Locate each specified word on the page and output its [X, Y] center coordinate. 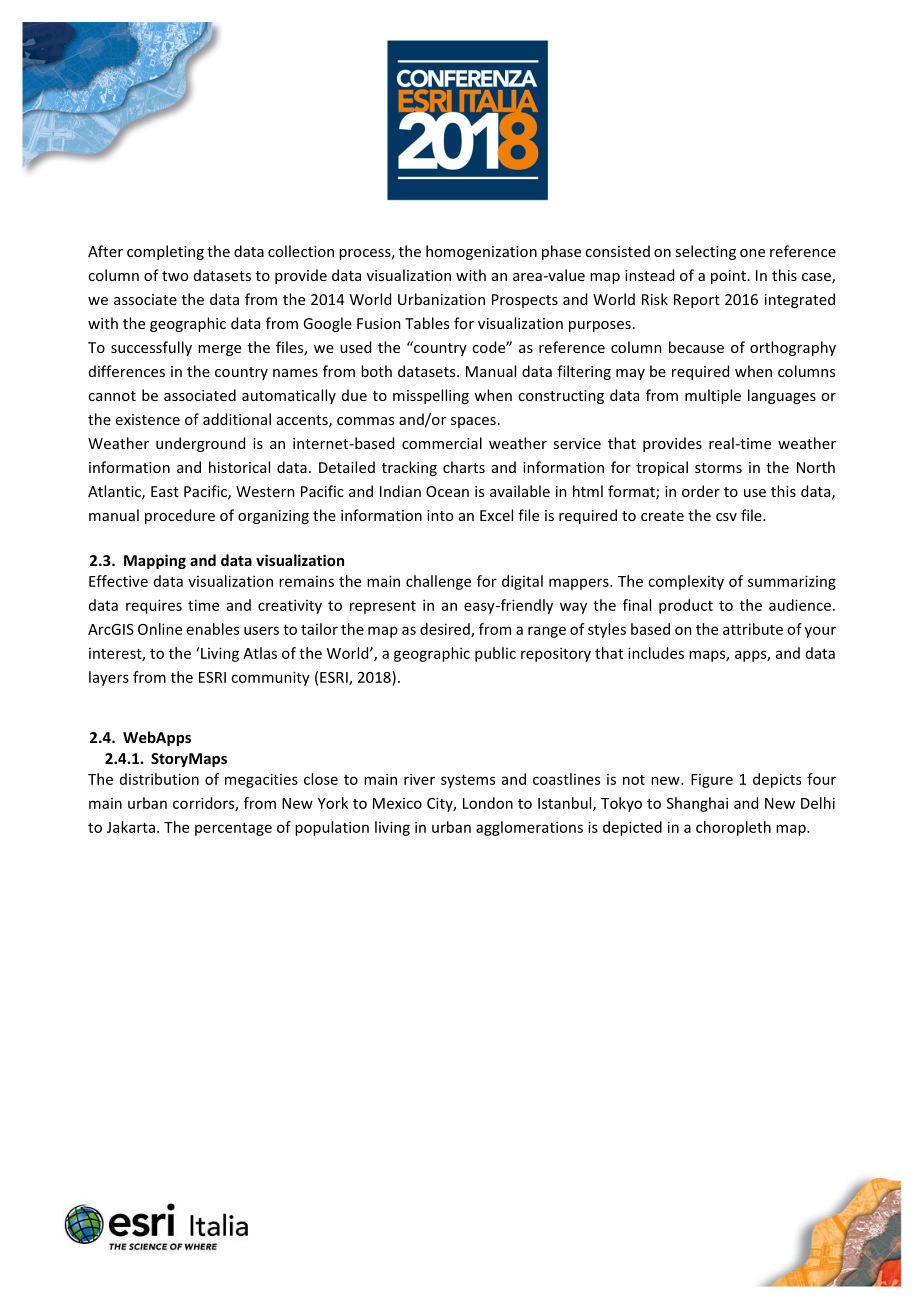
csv [726, 517]
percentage [233, 829]
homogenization [481, 252]
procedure [180, 516]
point [728, 277]
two [175, 276]
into [440, 515]
